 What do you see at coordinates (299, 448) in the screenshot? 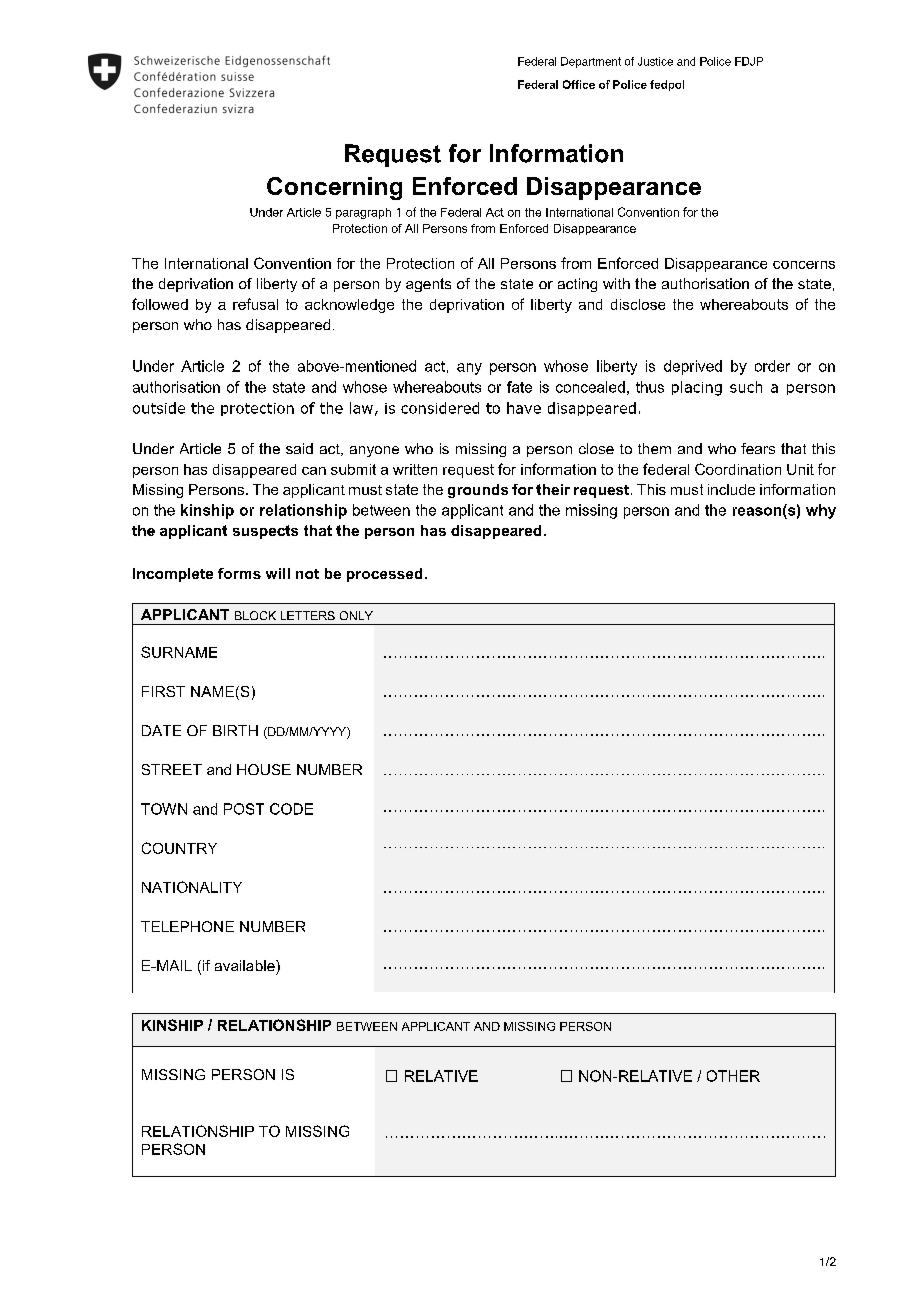
I see `said` at bounding box center [299, 448].
